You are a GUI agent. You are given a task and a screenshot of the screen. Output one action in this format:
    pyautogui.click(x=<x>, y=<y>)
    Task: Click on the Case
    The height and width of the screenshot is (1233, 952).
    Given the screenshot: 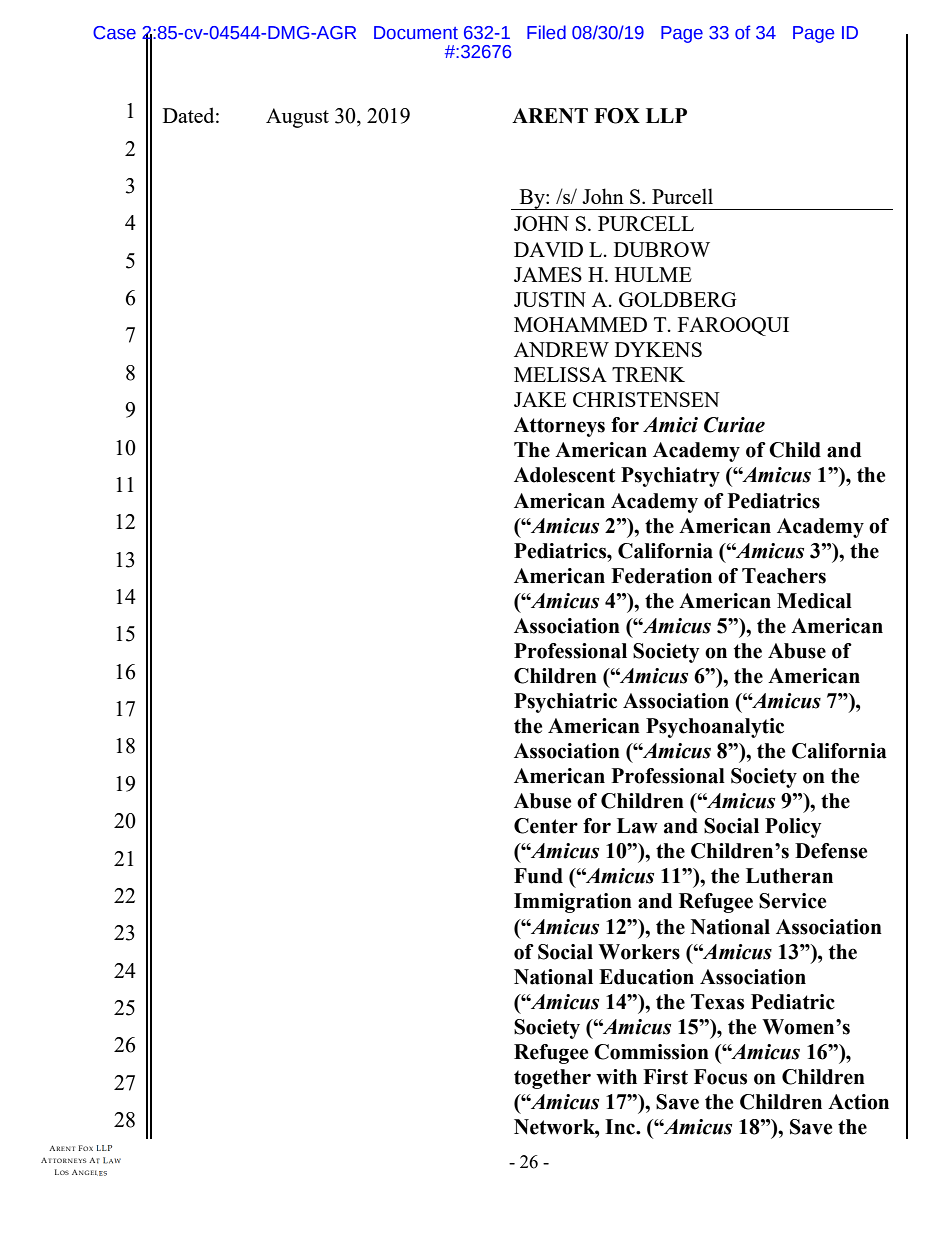 What is the action you would take?
    pyautogui.click(x=114, y=33)
